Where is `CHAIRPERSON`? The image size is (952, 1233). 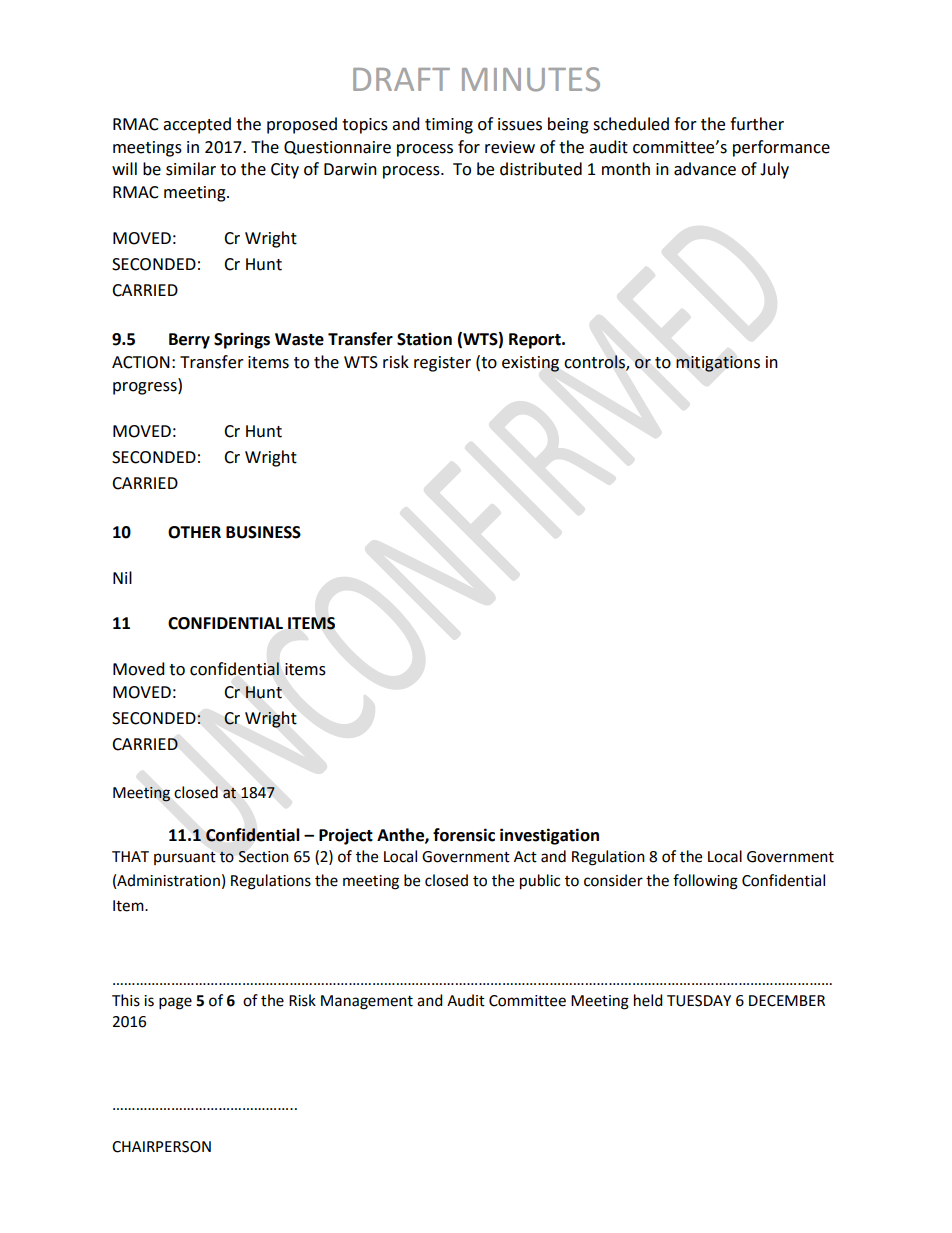
CHAIRPERSON is located at coordinates (161, 1147).
